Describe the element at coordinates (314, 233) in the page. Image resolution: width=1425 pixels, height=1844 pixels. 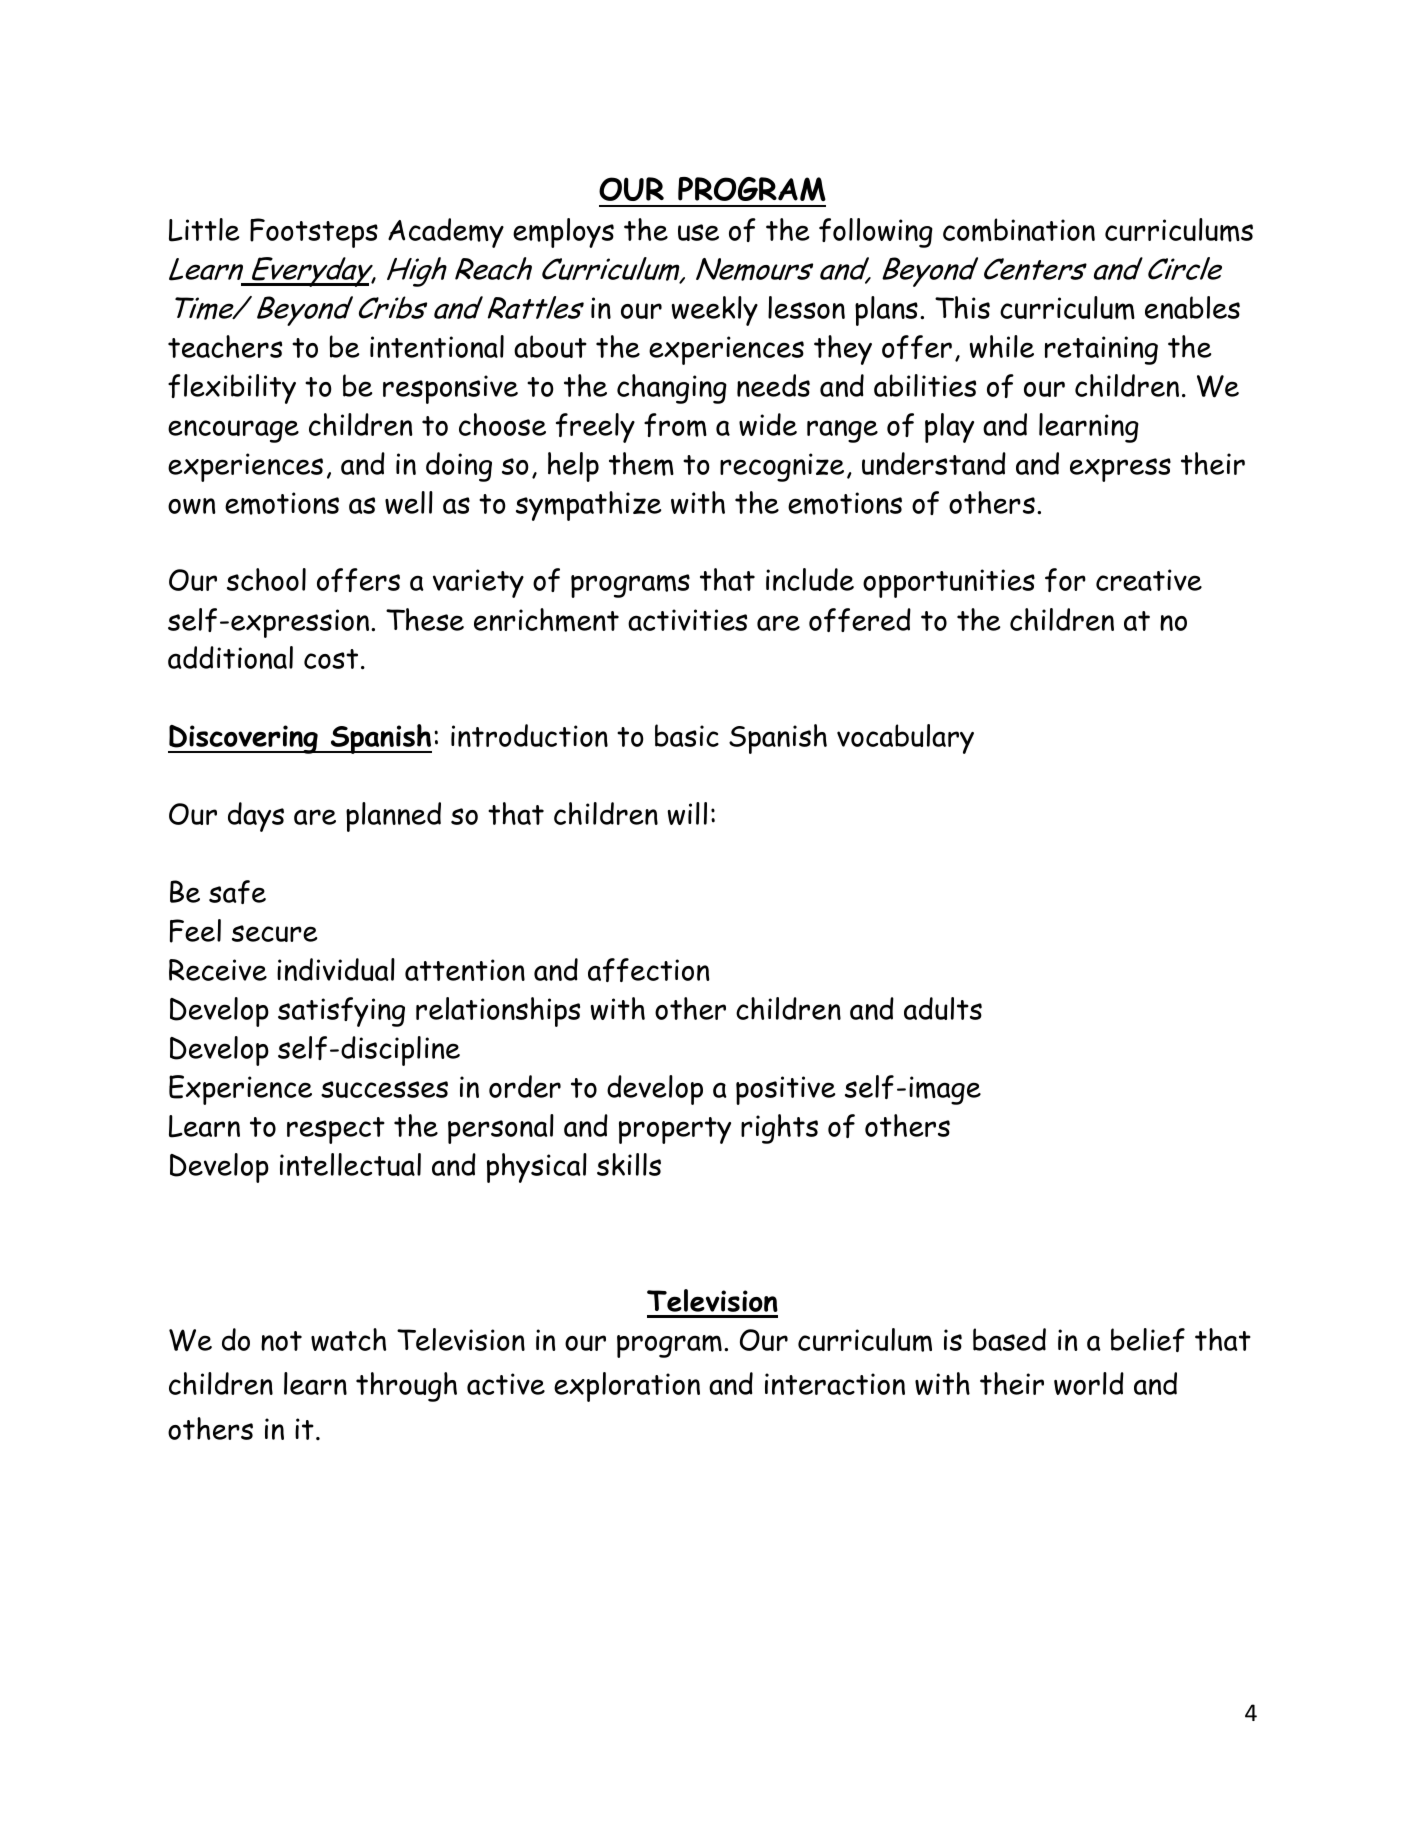
I see `Footsteps` at that location.
